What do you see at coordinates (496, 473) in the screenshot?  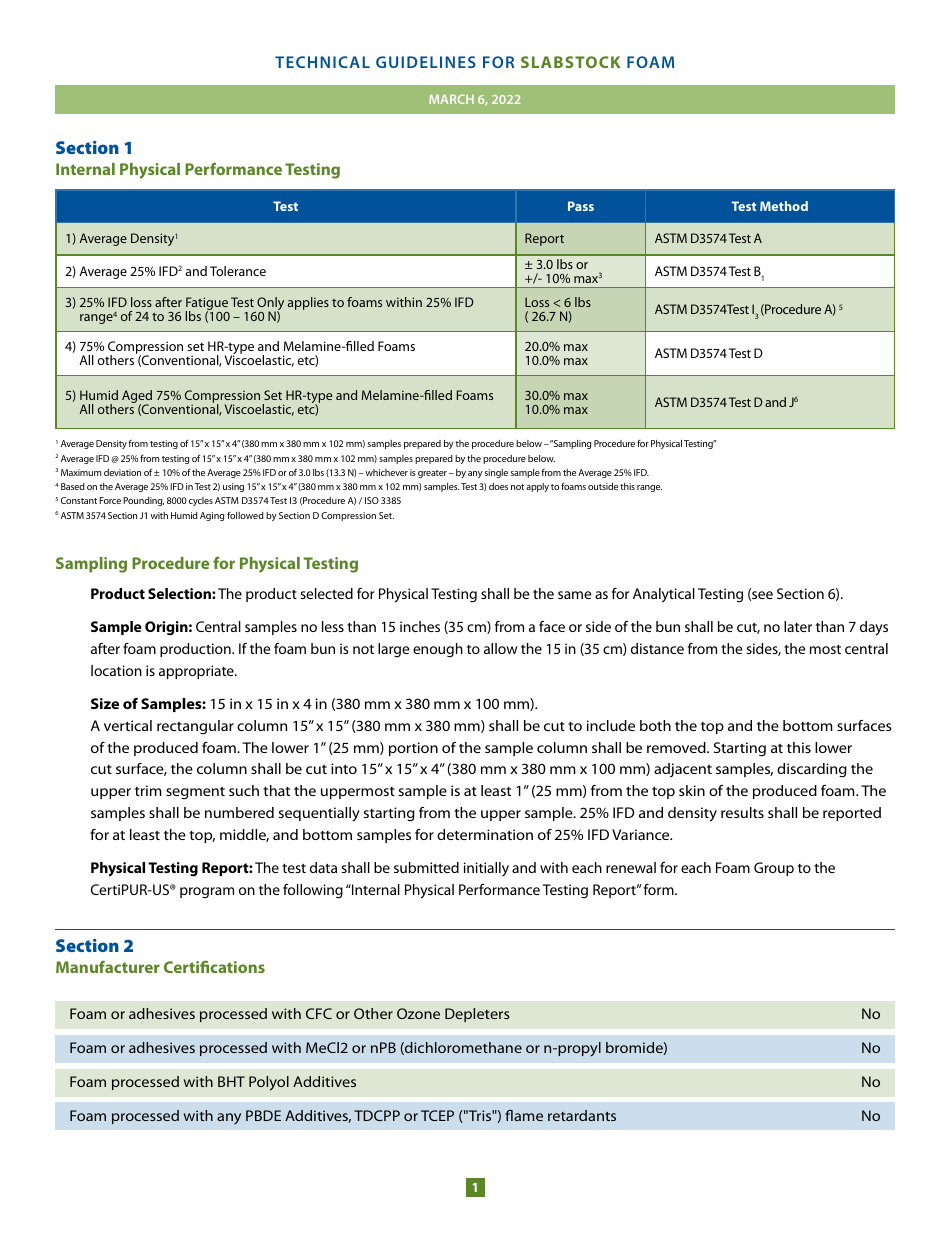 I see `single` at bounding box center [496, 473].
